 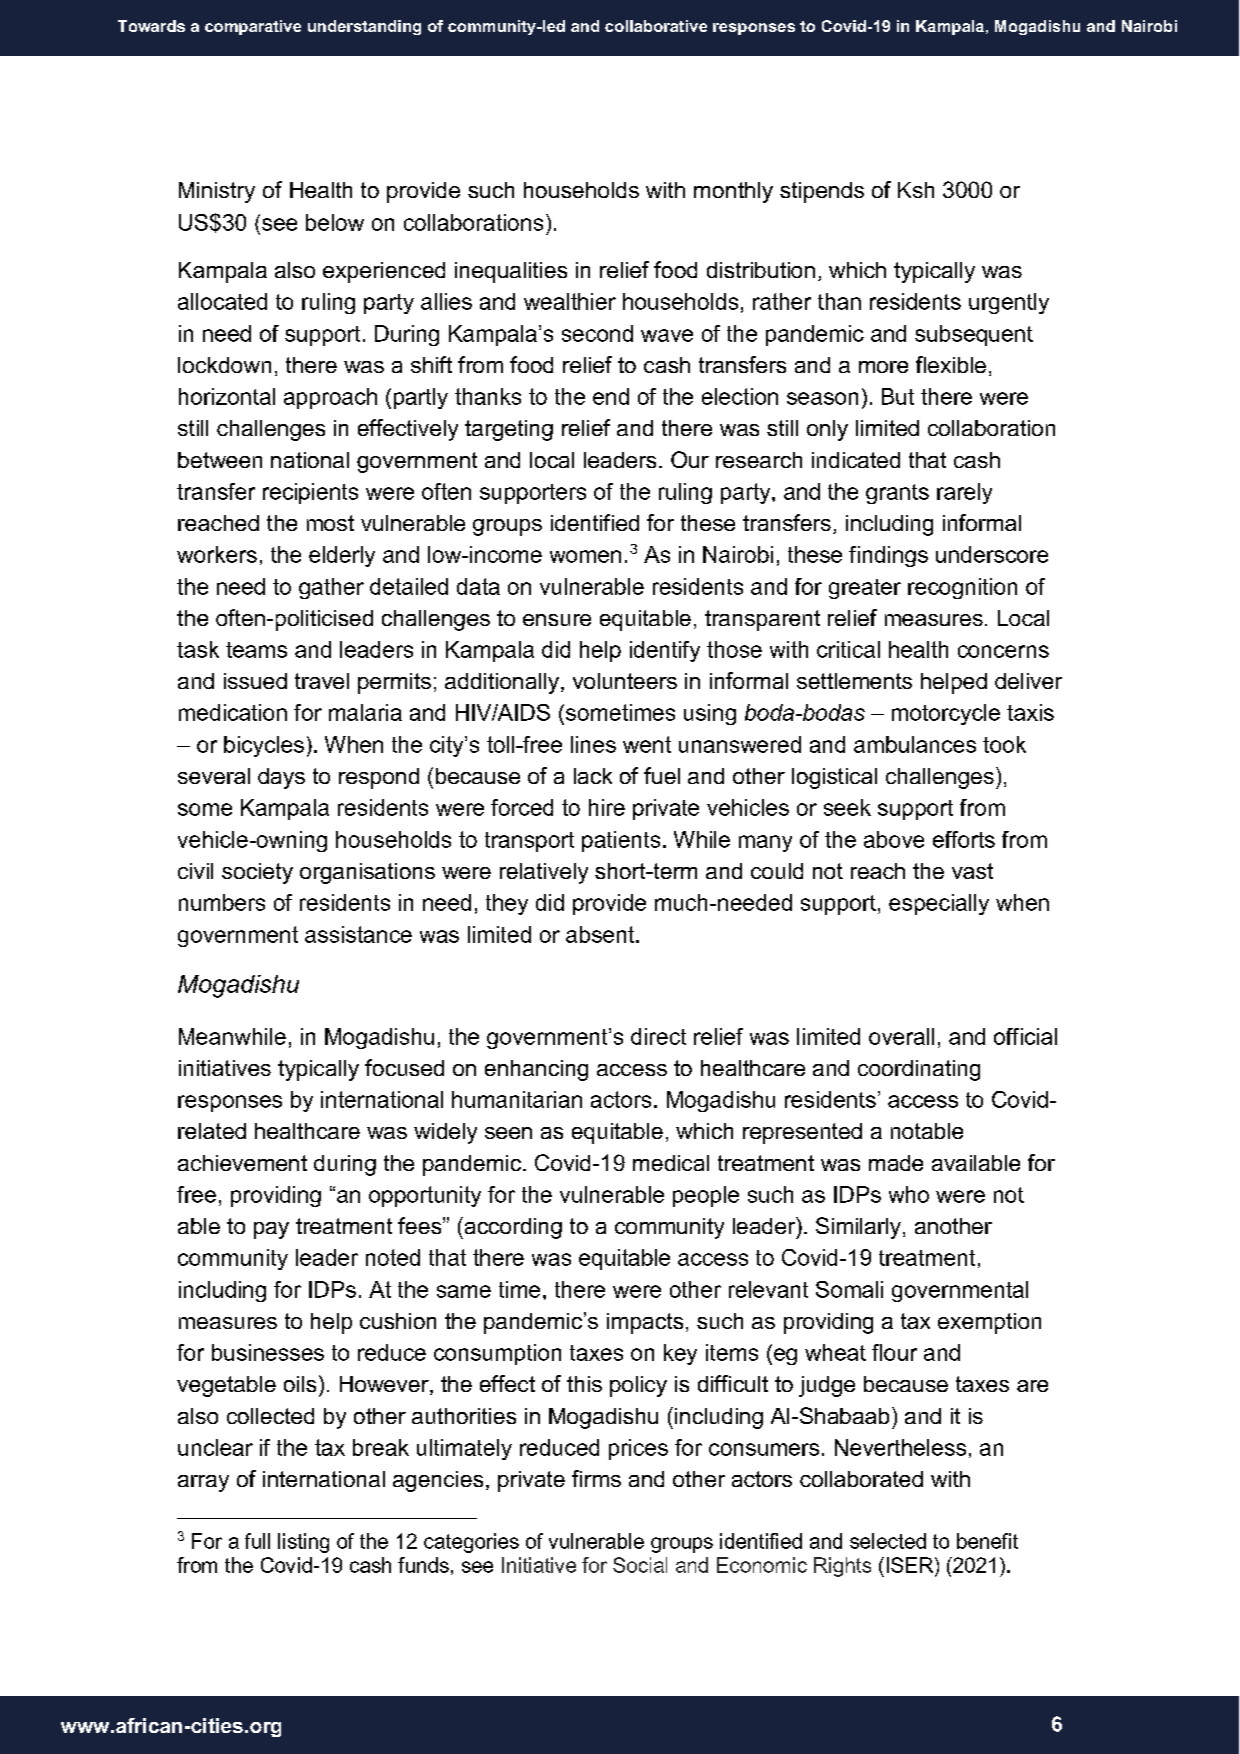 What do you see at coordinates (888, 1541) in the screenshot?
I see `selected` at bounding box center [888, 1541].
